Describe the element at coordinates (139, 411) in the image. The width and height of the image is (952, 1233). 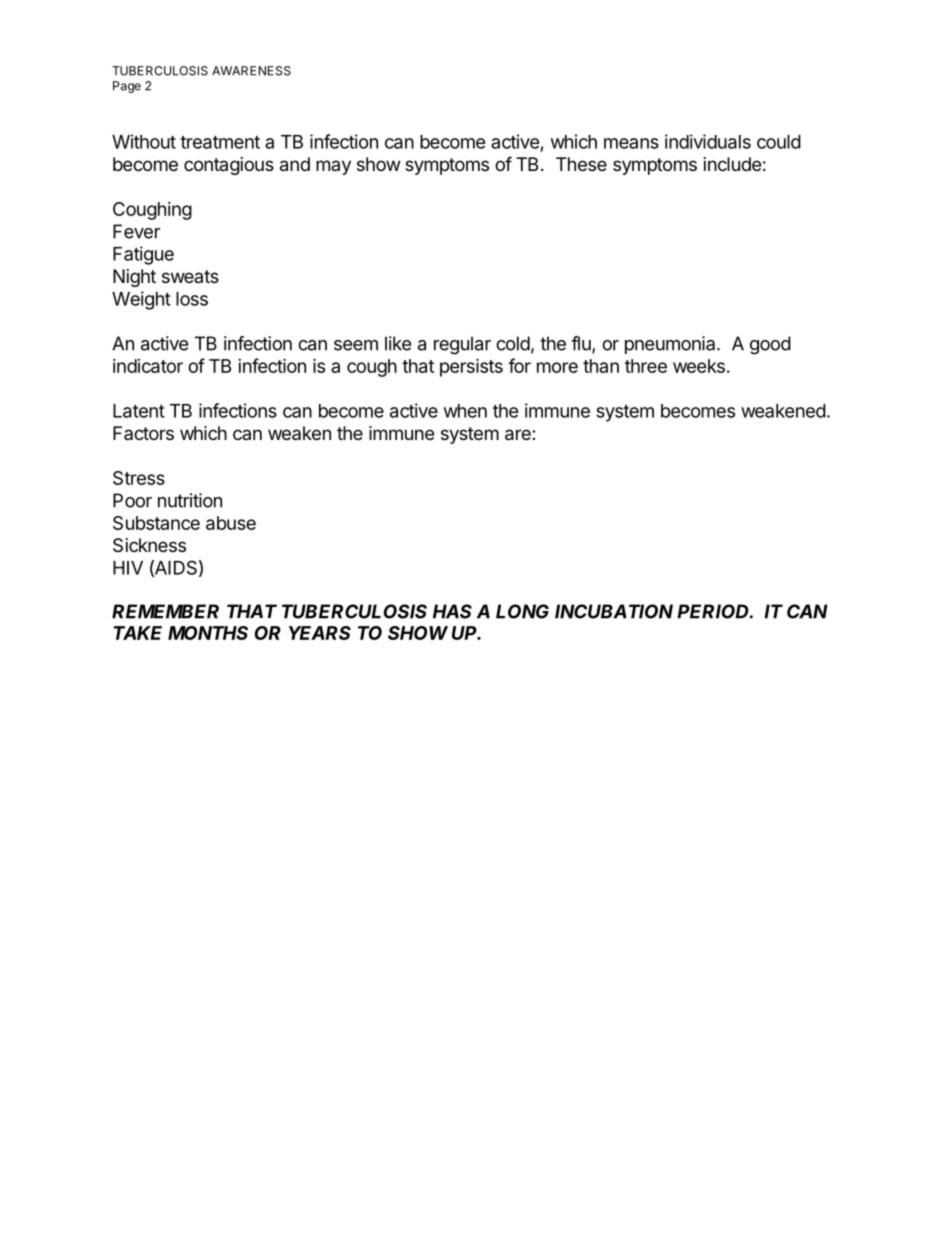
I see `Latent` at that location.
